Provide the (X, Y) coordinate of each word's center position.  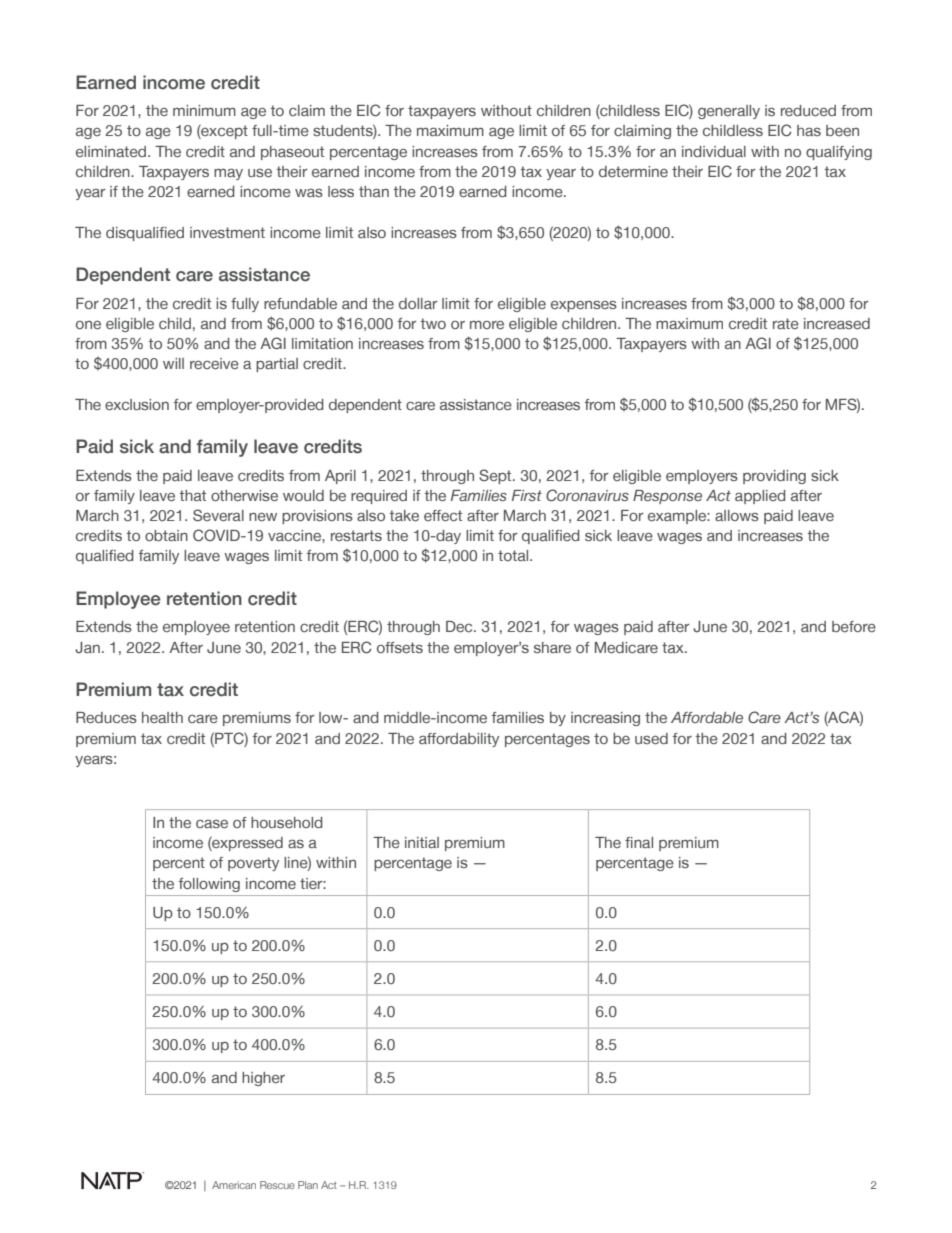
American (234, 1185)
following (209, 885)
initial (422, 842)
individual (714, 151)
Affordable (707, 717)
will (173, 363)
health (162, 717)
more (487, 325)
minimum (204, 110)
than (374, 191)
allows (737, 515)
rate (786, 323)
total (514, 555)
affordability (459, 740)
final (639, 842)
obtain (166, 535)
